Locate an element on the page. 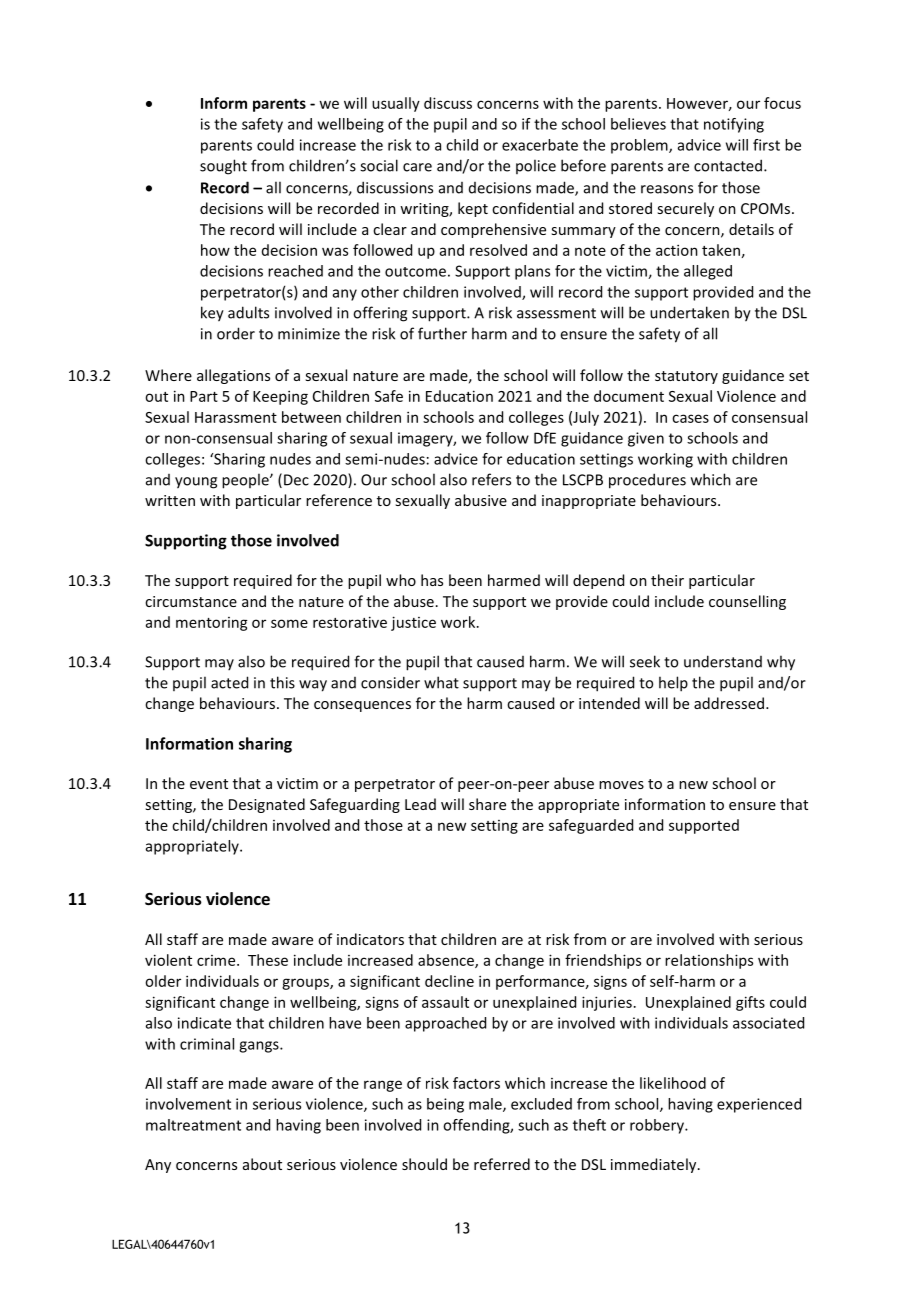 The width and height of the image is (924, 1308). absence is located at coordinates (447, 961).
